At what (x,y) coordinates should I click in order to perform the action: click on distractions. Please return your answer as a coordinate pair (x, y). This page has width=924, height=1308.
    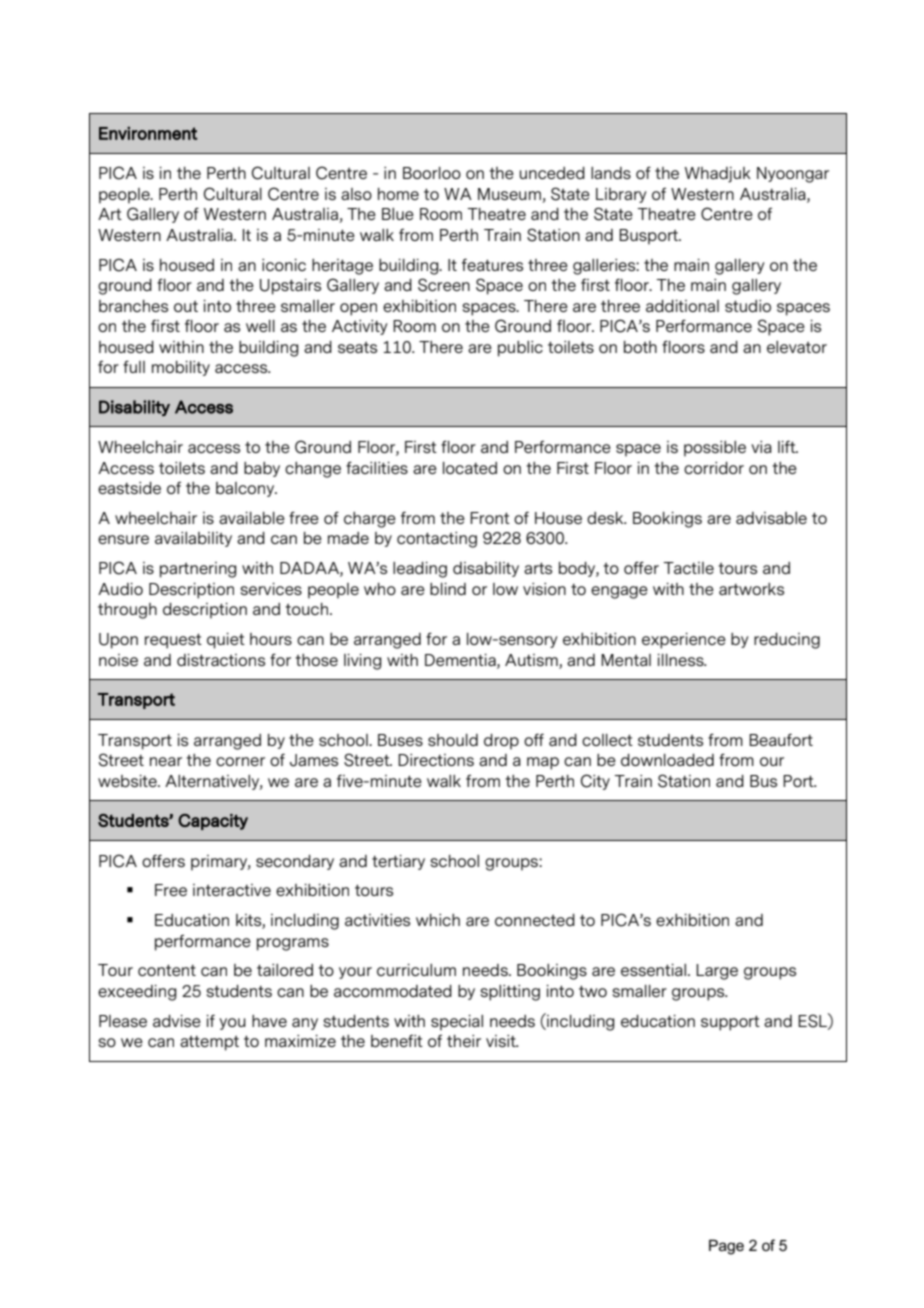
    Looking at the image, I should click on (221, 660).
